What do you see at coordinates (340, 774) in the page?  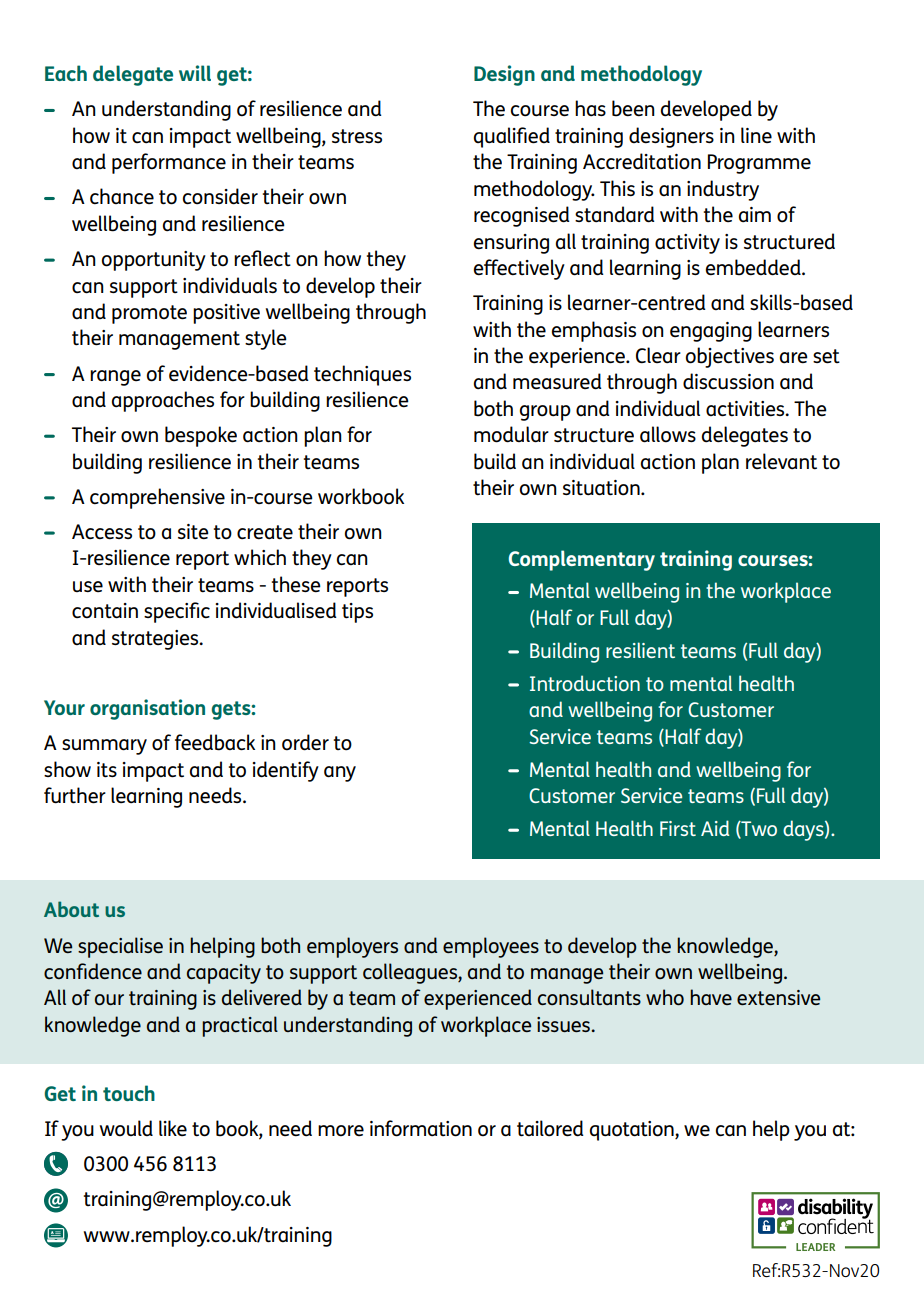 I see `any` at bounding box center [340, 774].
